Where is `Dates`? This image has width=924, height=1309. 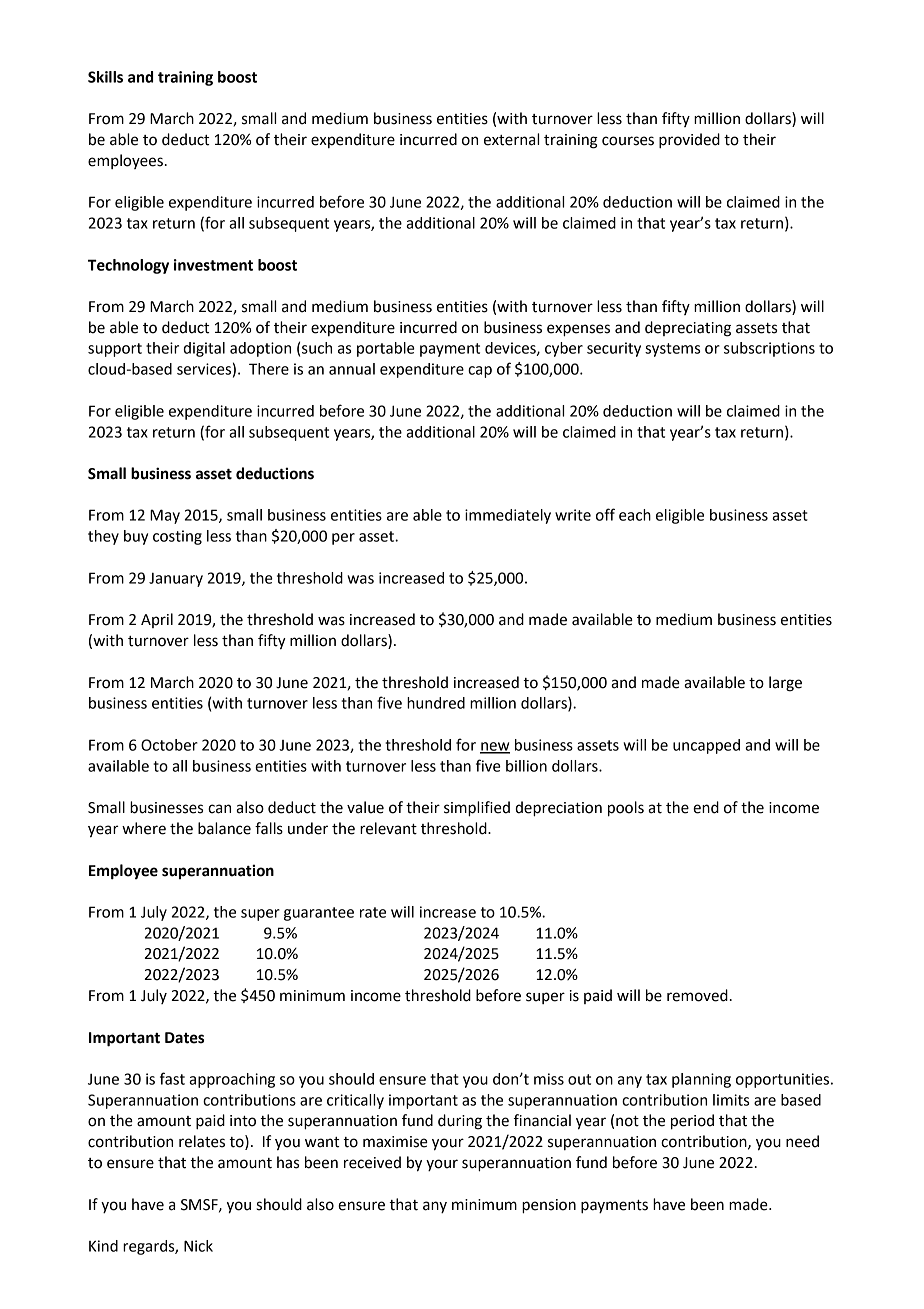
Dates is located at coordinates (184, 1038).
